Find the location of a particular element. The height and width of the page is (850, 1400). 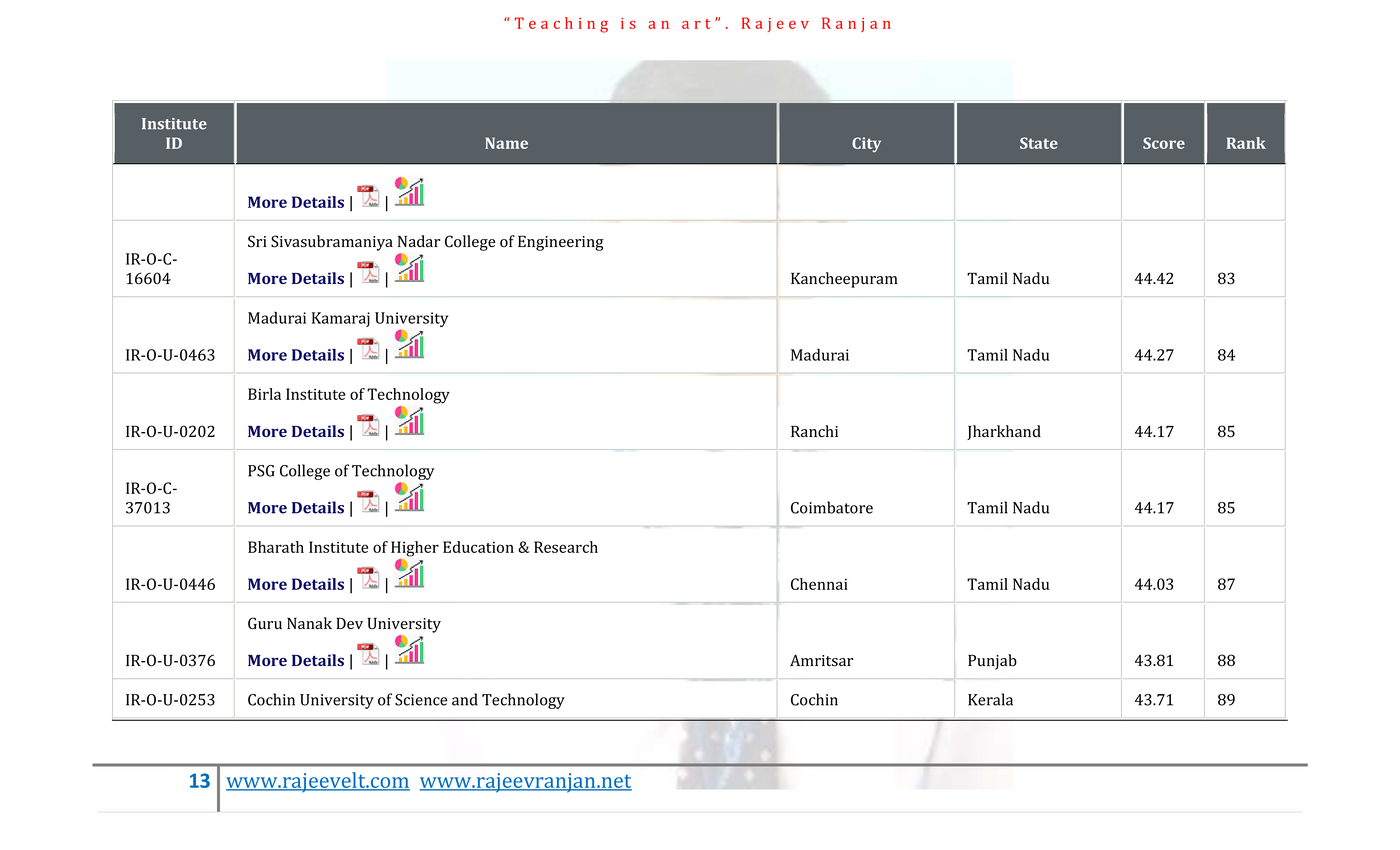

Nadar is located at coordinates (419, 241).
